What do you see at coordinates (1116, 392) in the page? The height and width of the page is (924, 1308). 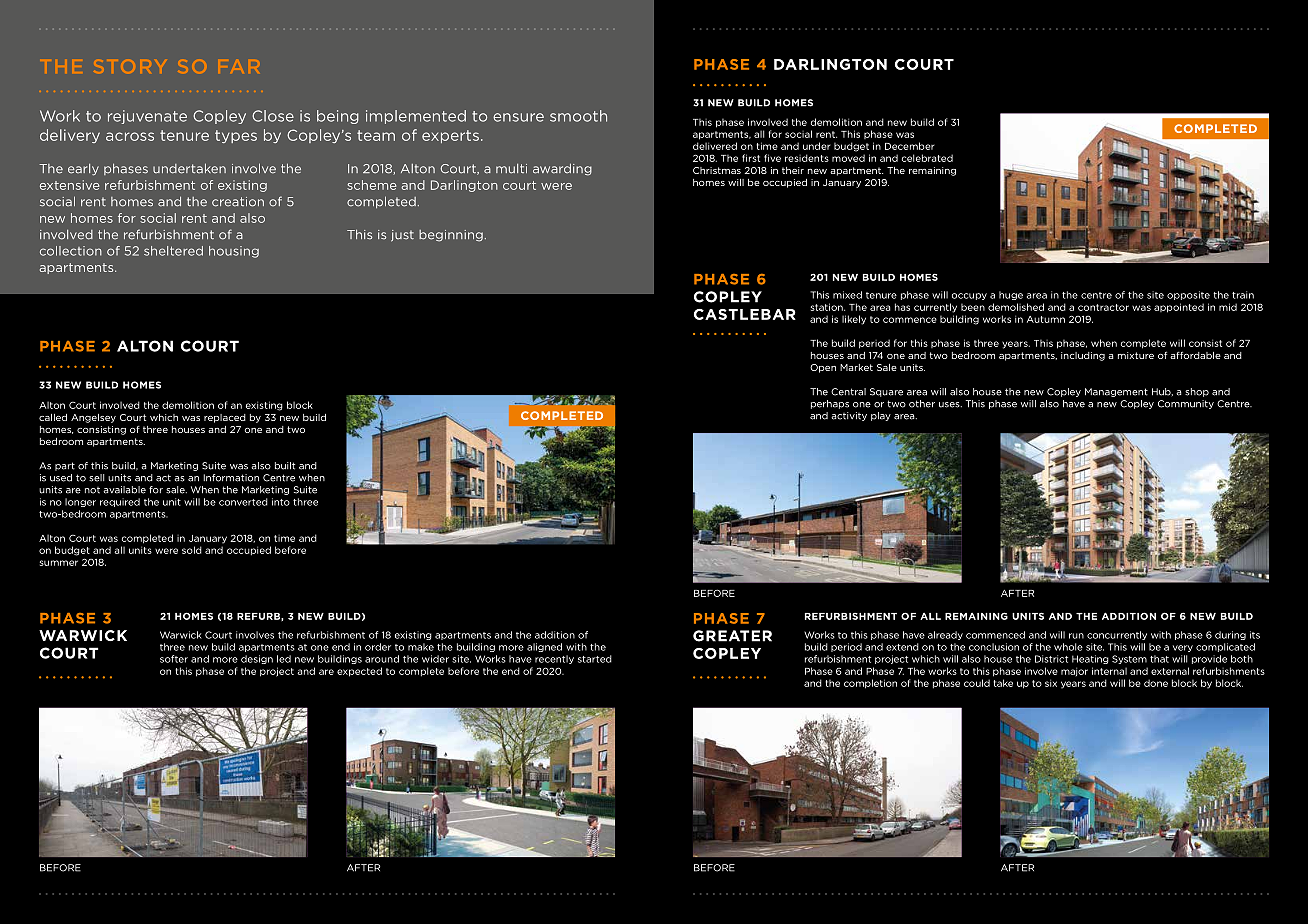 I see `Management` at bounding box center [1116, 392].
